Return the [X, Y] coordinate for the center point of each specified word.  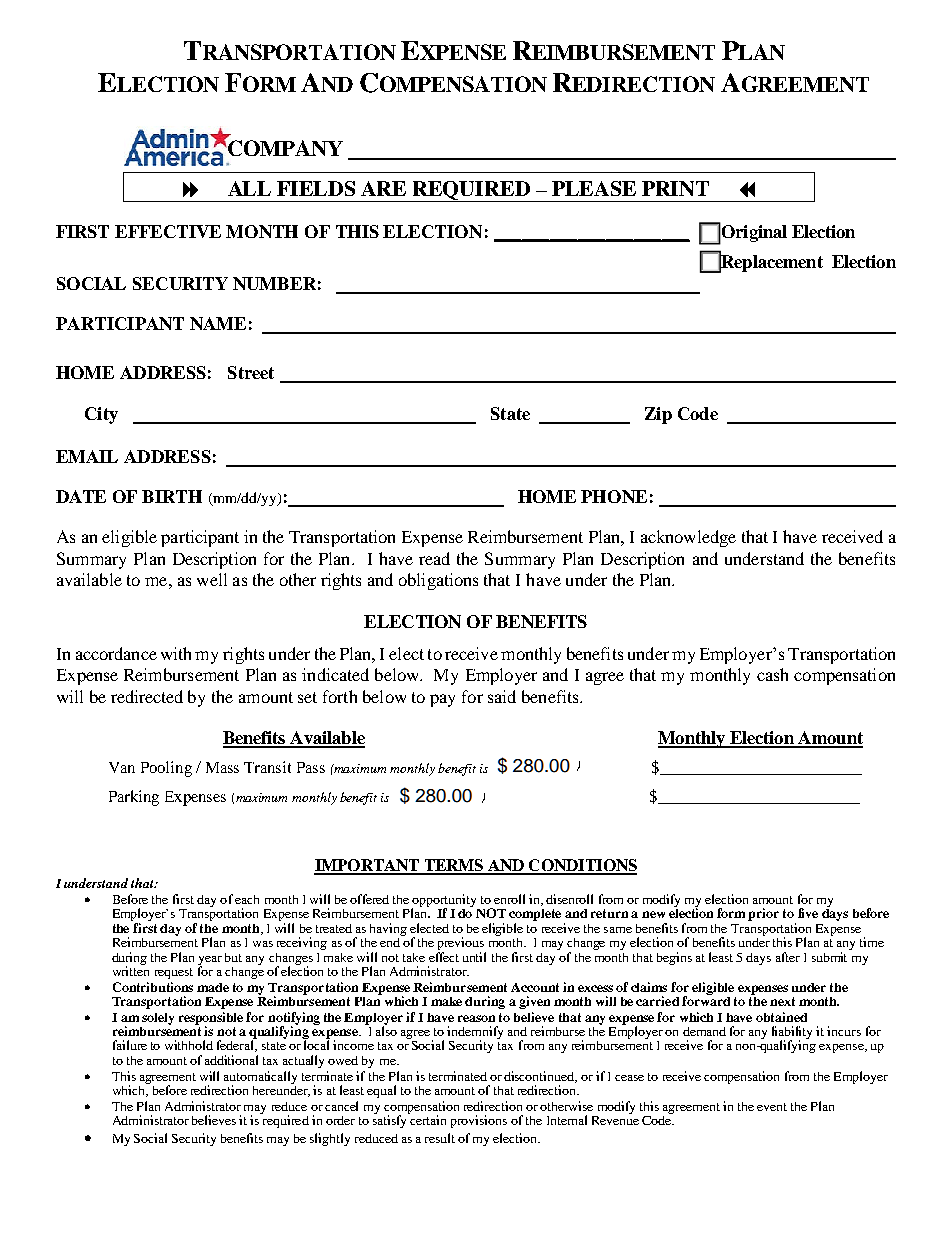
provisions [479, 1121]
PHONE [614, 496]
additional [231, 1060]
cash [772, 674]
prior [763, 914]
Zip [658, 415]
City [101, 415]
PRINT [675, 188]
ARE [383, 188]
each [247, 899]
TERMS [454, 866]
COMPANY [284, 148]
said [502, 696]
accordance [116, 653]
